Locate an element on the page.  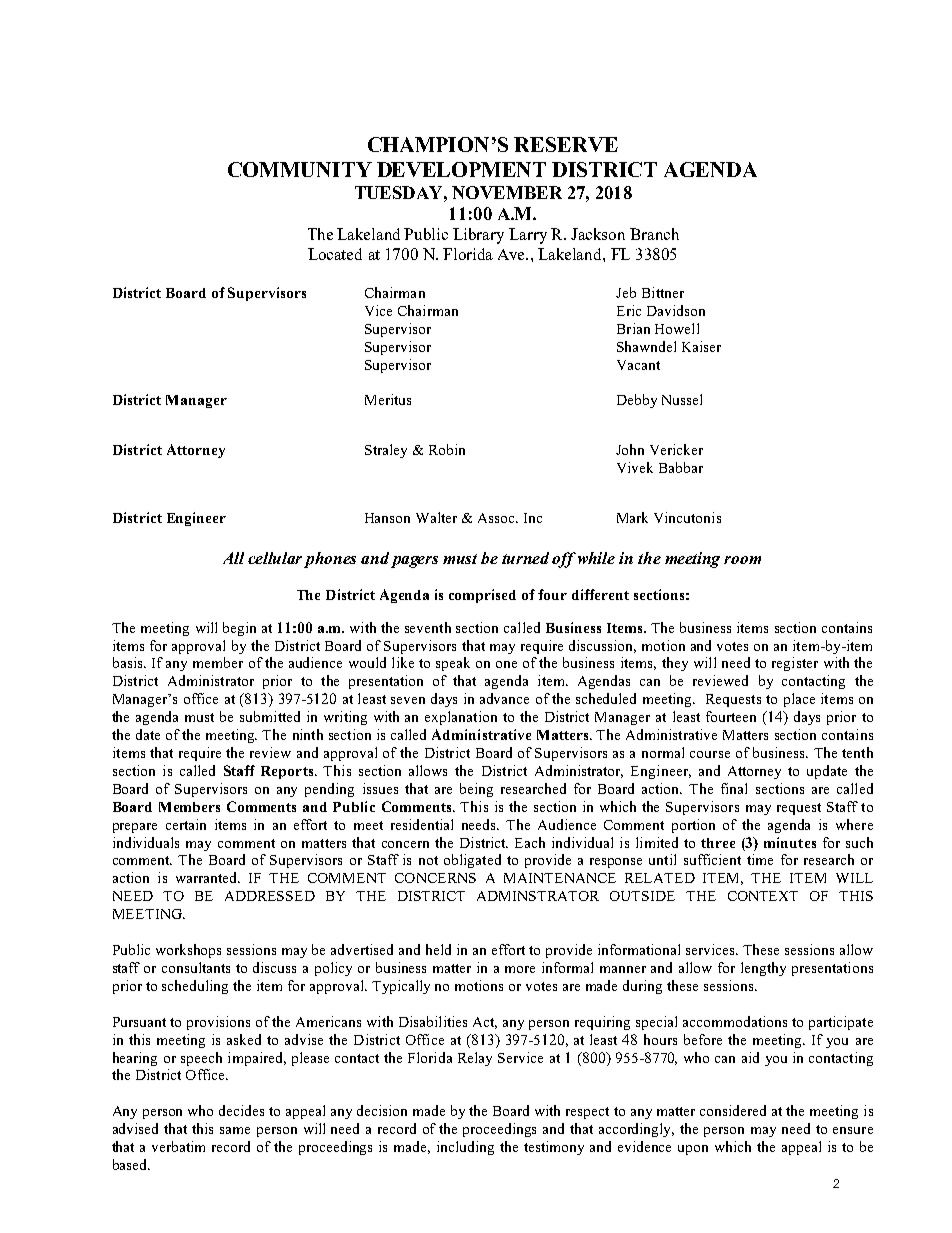
Branch is located at coordinates (654, 234).
